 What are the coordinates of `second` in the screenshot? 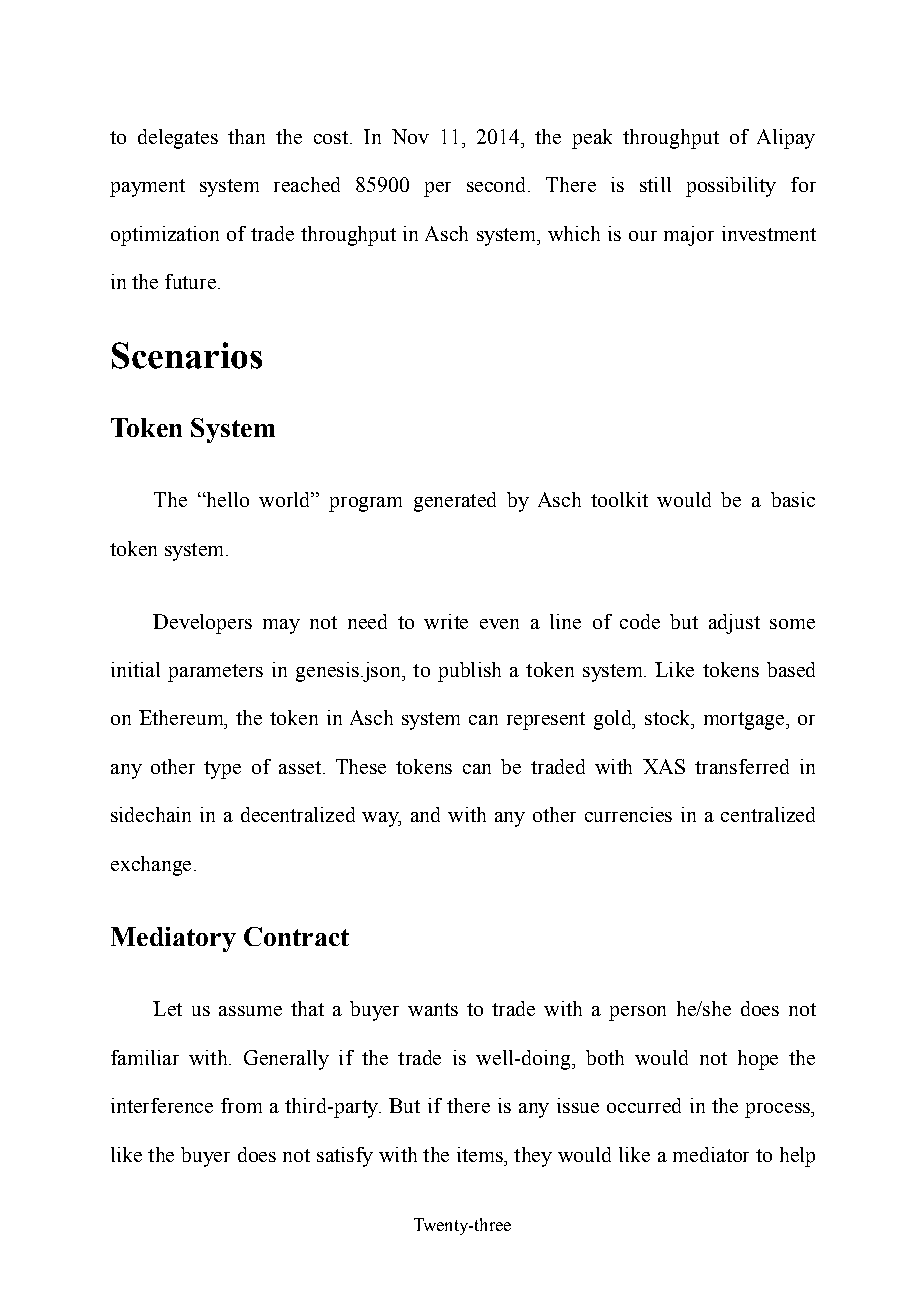 It's located at (498, 184).
